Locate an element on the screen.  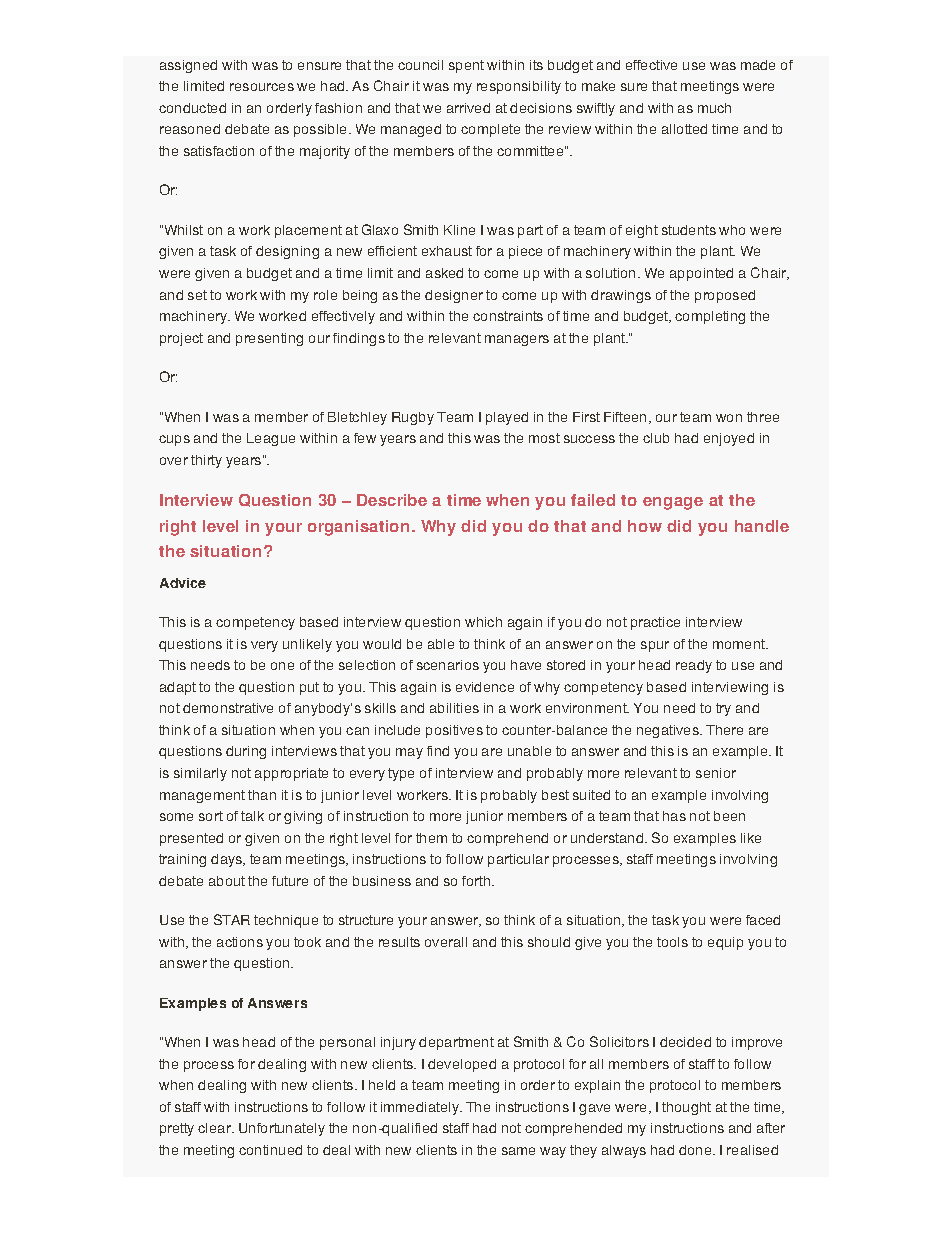
clear is located at coordinates (215, 1128).
